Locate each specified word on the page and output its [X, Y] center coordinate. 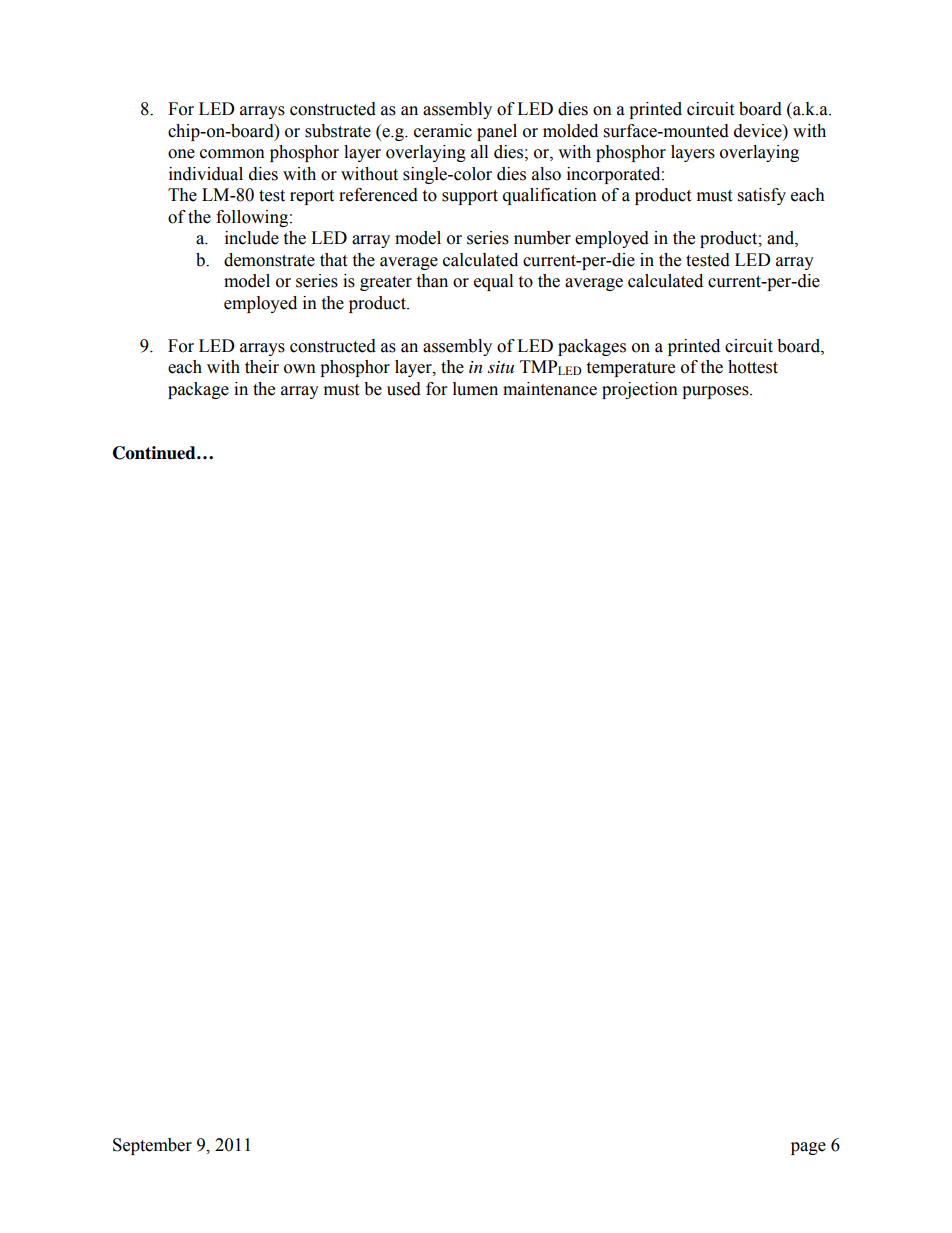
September [152, 1146]
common [232, 154]
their [262, 367]
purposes [716, 392]
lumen [475, 389]
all [479, 152]
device [759, 131]
